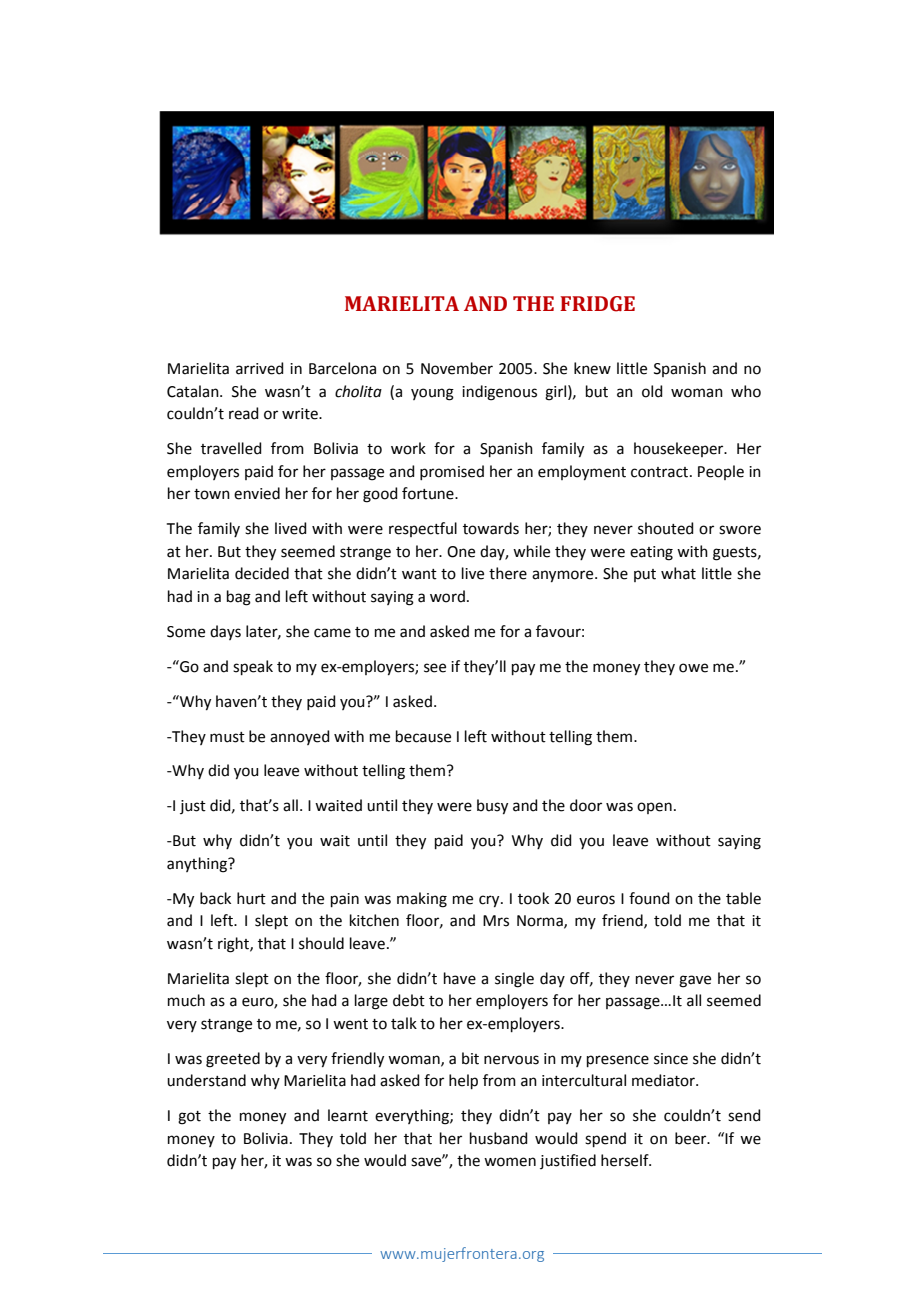 This document has height=1308, width=924. What do you see at coordinates (260, 368) in the document?
I see `arrived` at bounding box center [260, 368].
